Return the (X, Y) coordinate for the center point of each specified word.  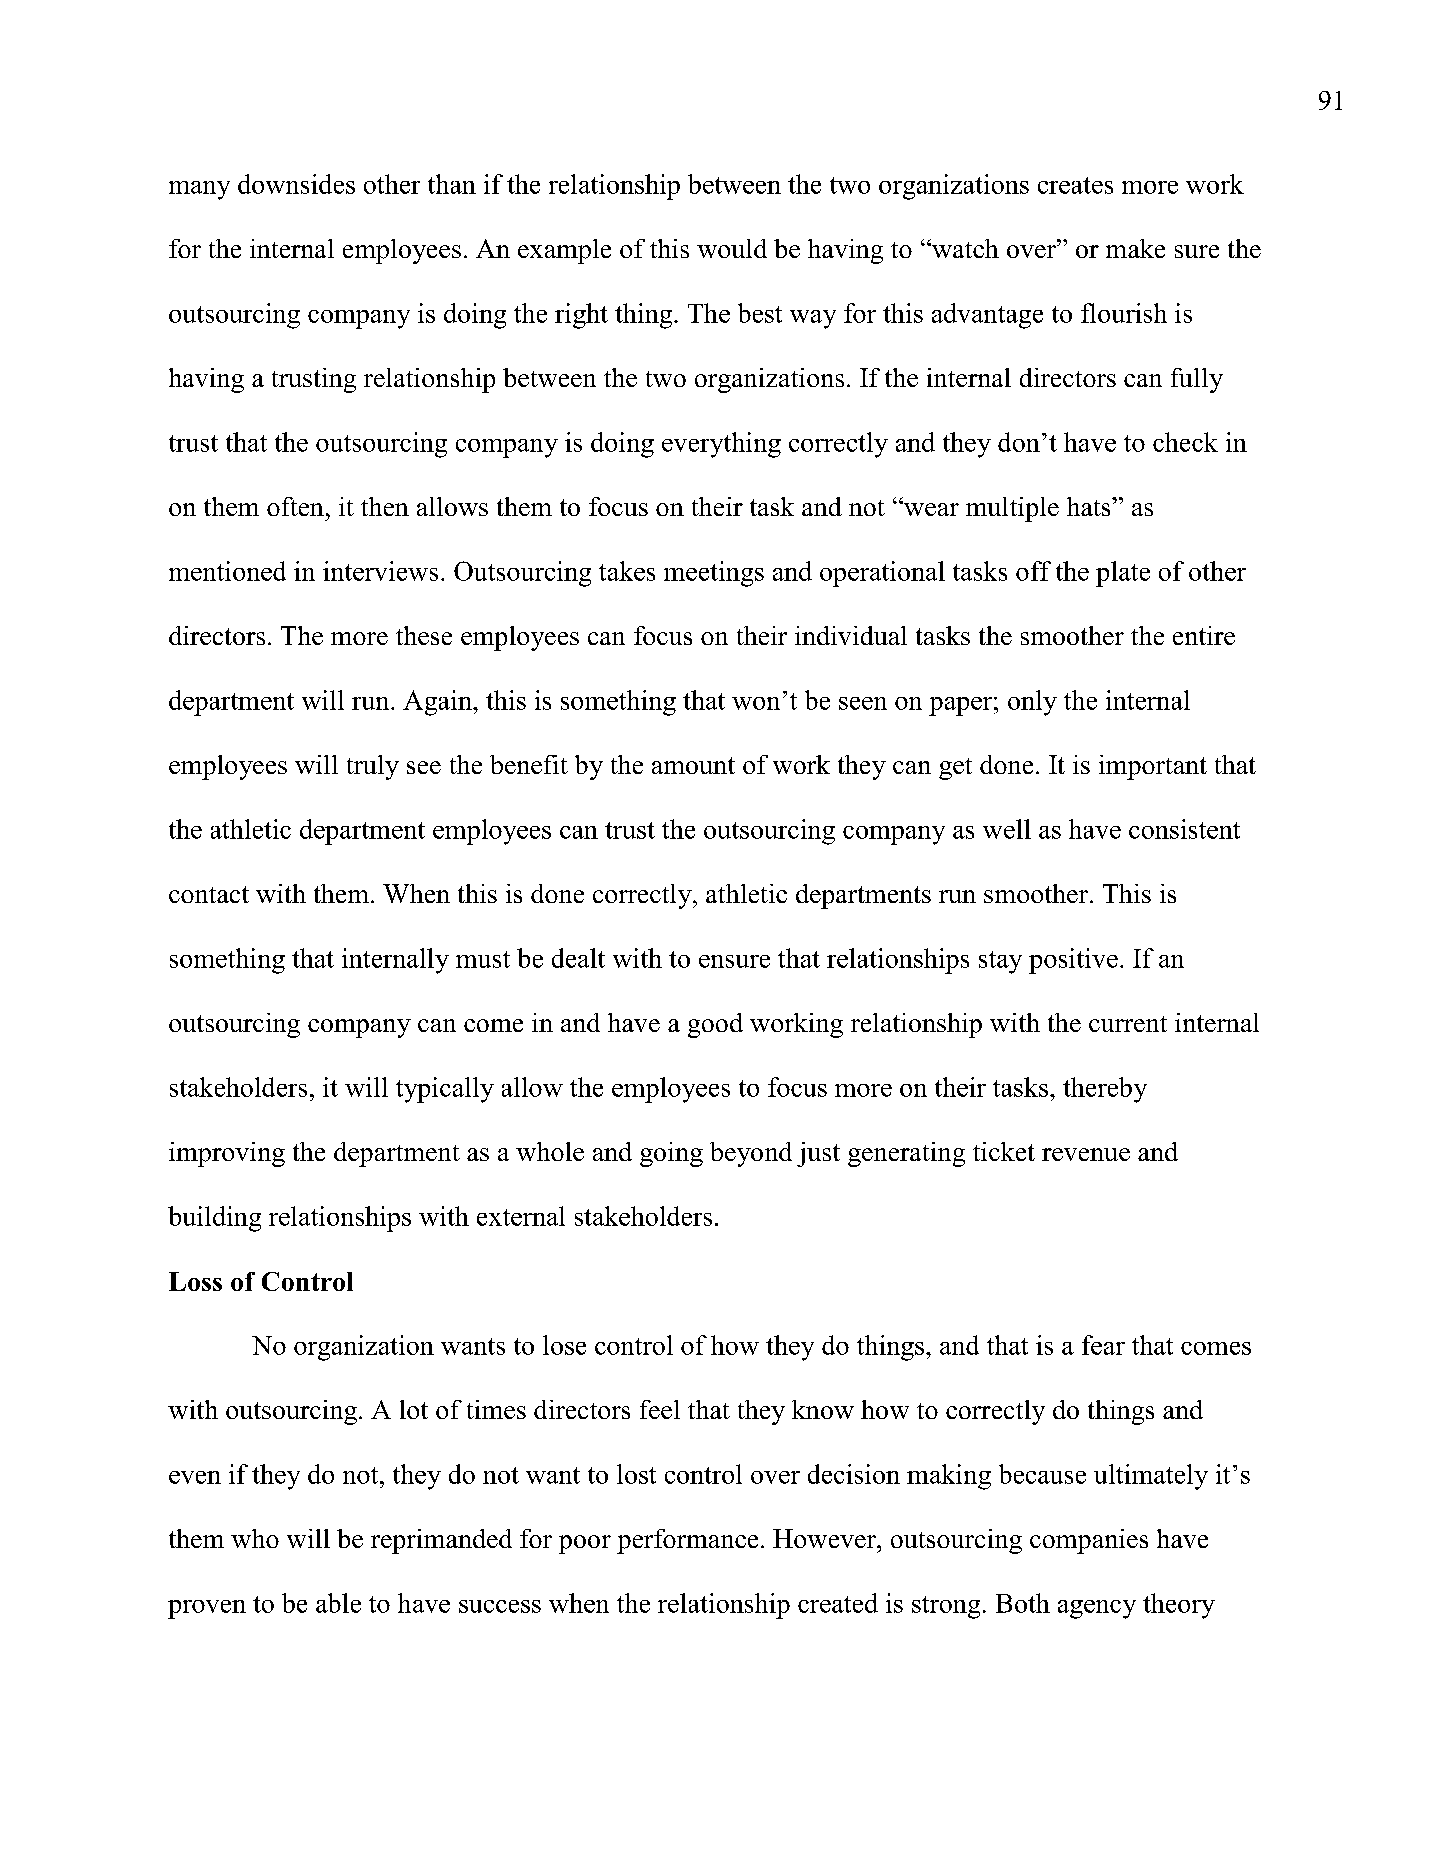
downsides (296, 184)
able (338, 1603)
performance (687, 1541)
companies (1089, 1541)
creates (1075, 185)
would (732, 248)
